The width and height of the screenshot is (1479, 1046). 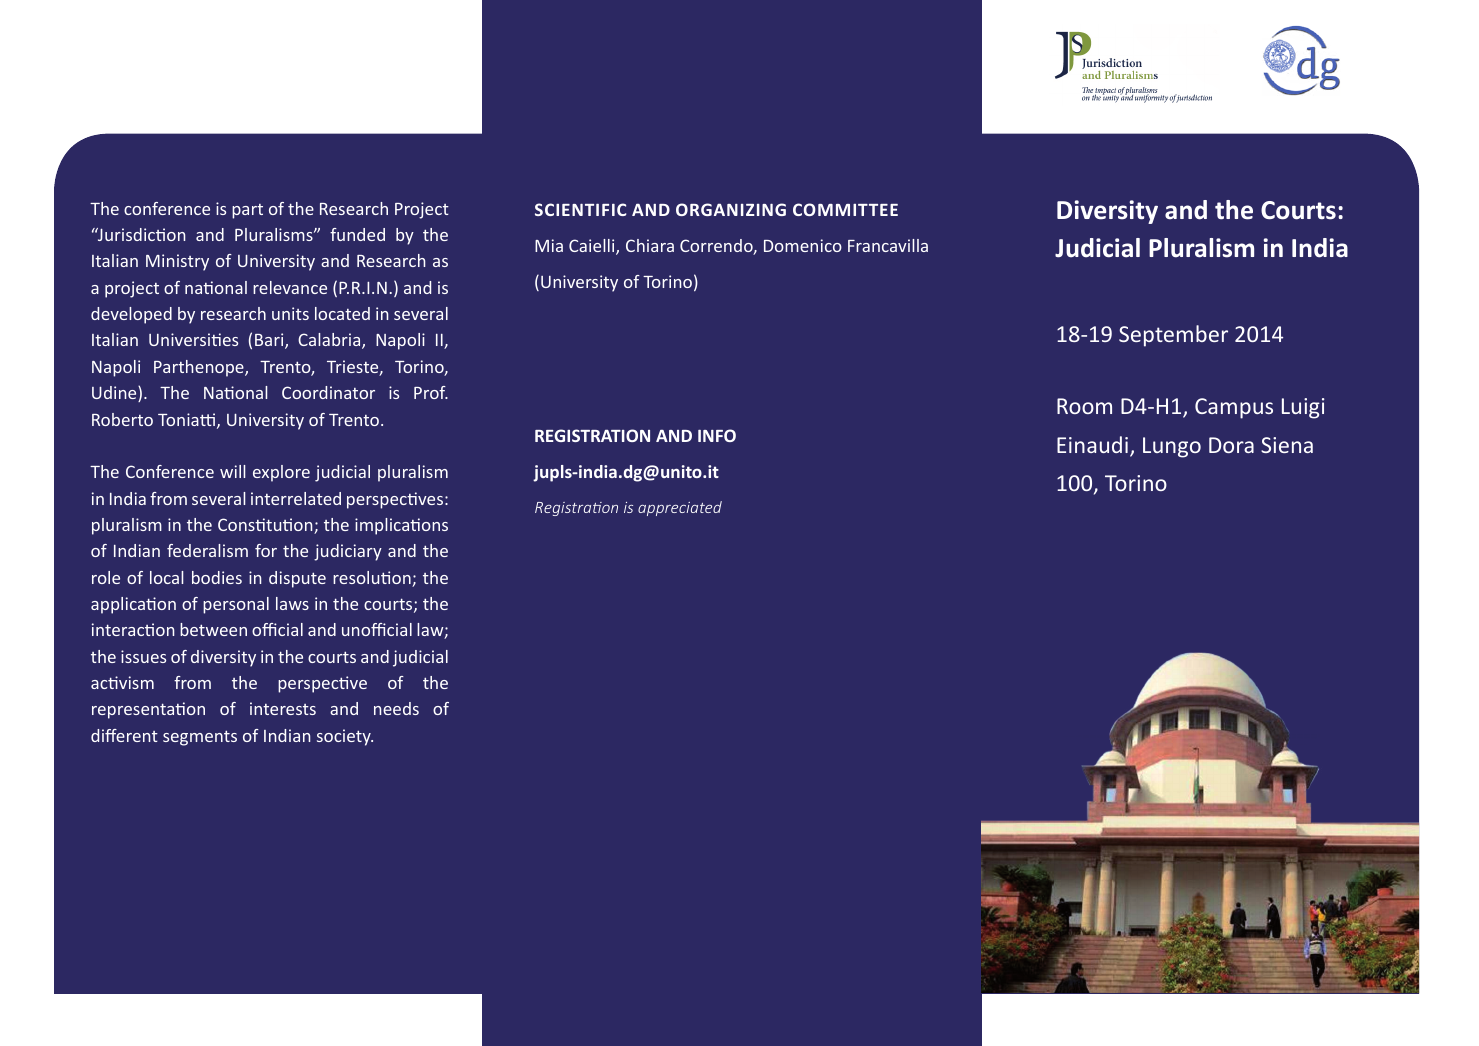 What do you see at coordinates (1172, 447) in the screenshot?
I see `Lungo` at bounding box center [1172, 447].
